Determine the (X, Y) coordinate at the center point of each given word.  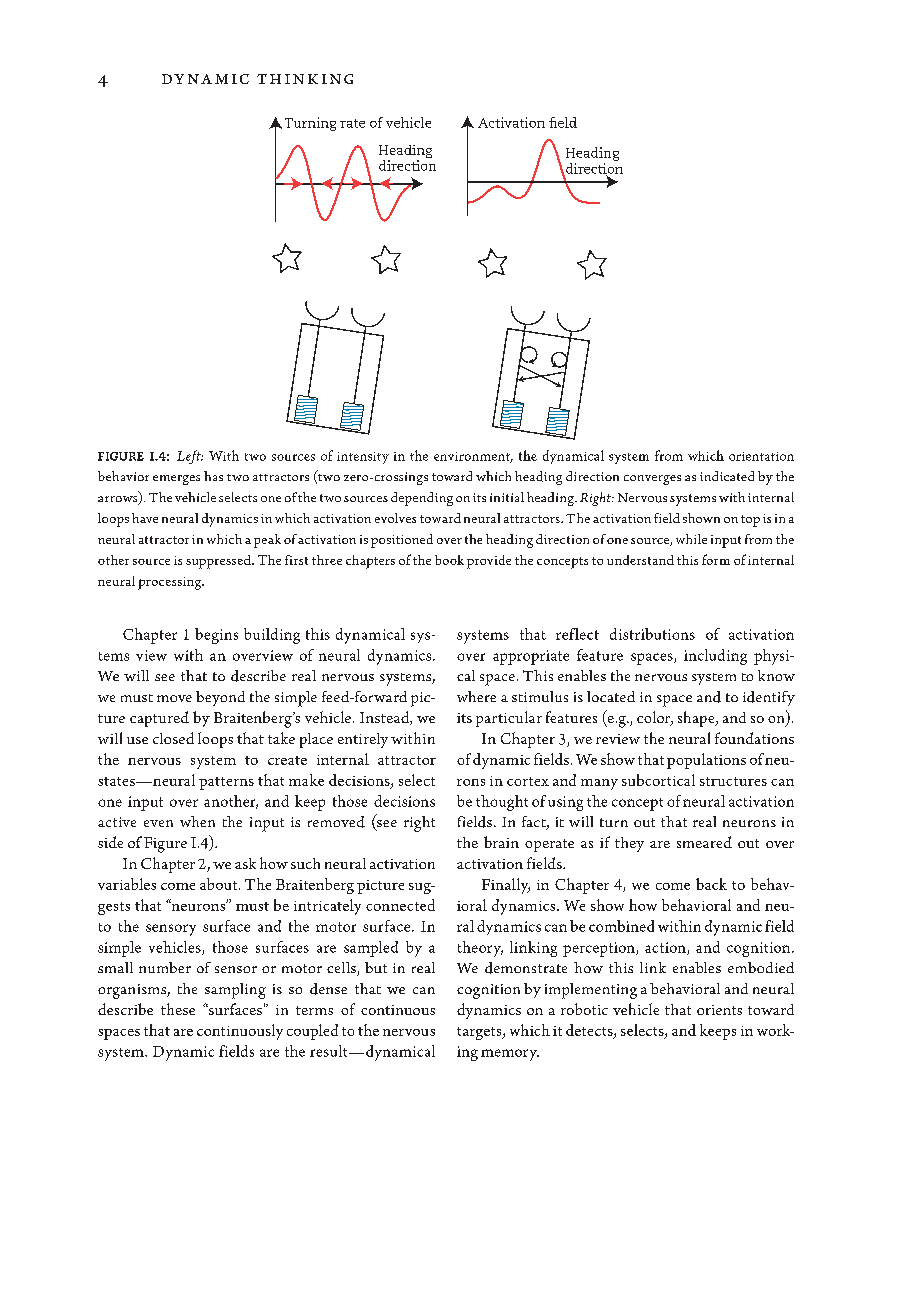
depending (422, 499)
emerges (176, 480)
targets (480, 1033)
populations (706, 761)
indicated (727, 476)
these (178, 1009)
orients (719, 1010)
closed (173, 738)
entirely (363, 740)
